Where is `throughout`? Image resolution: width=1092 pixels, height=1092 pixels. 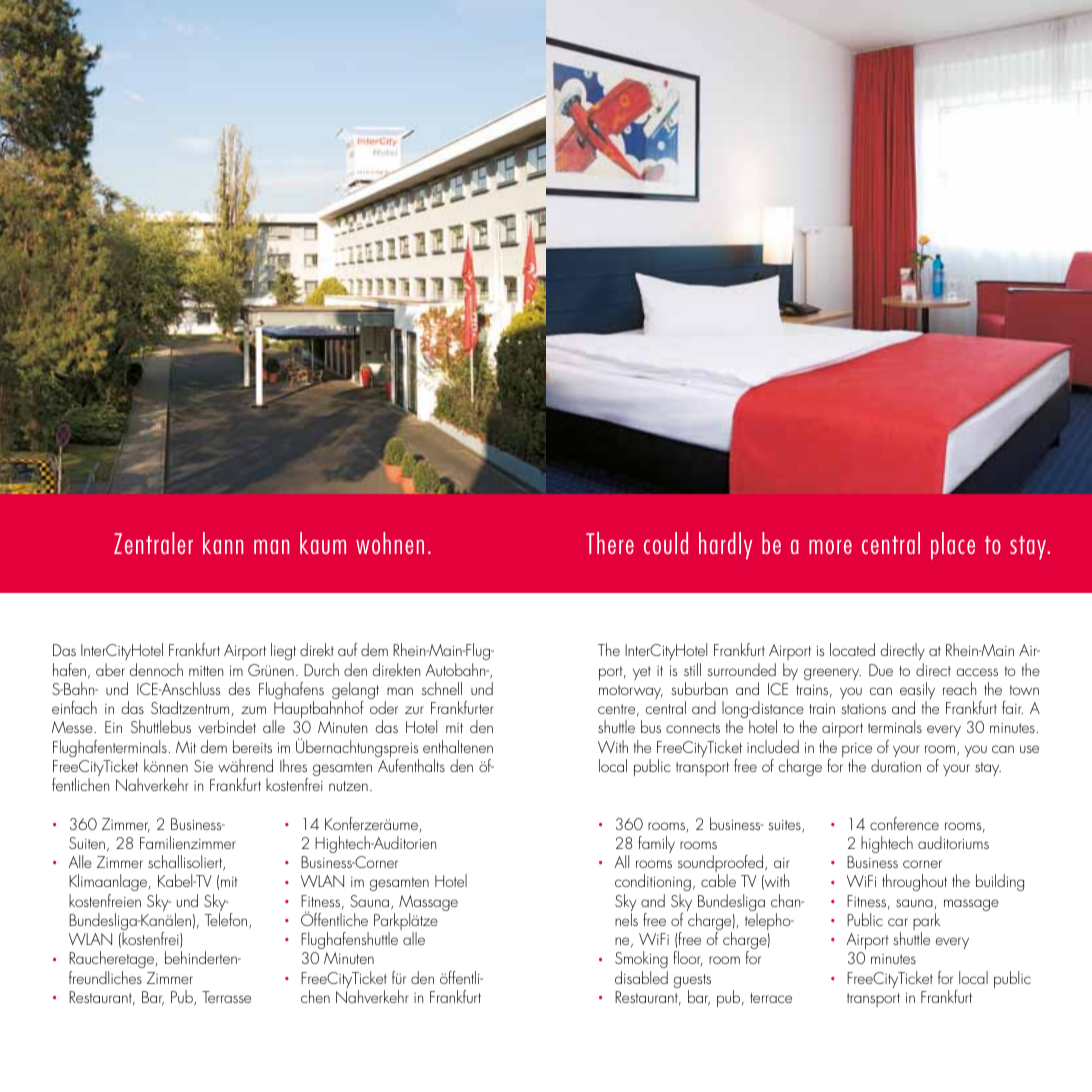 throughout is located at coordinates (914, 882).
